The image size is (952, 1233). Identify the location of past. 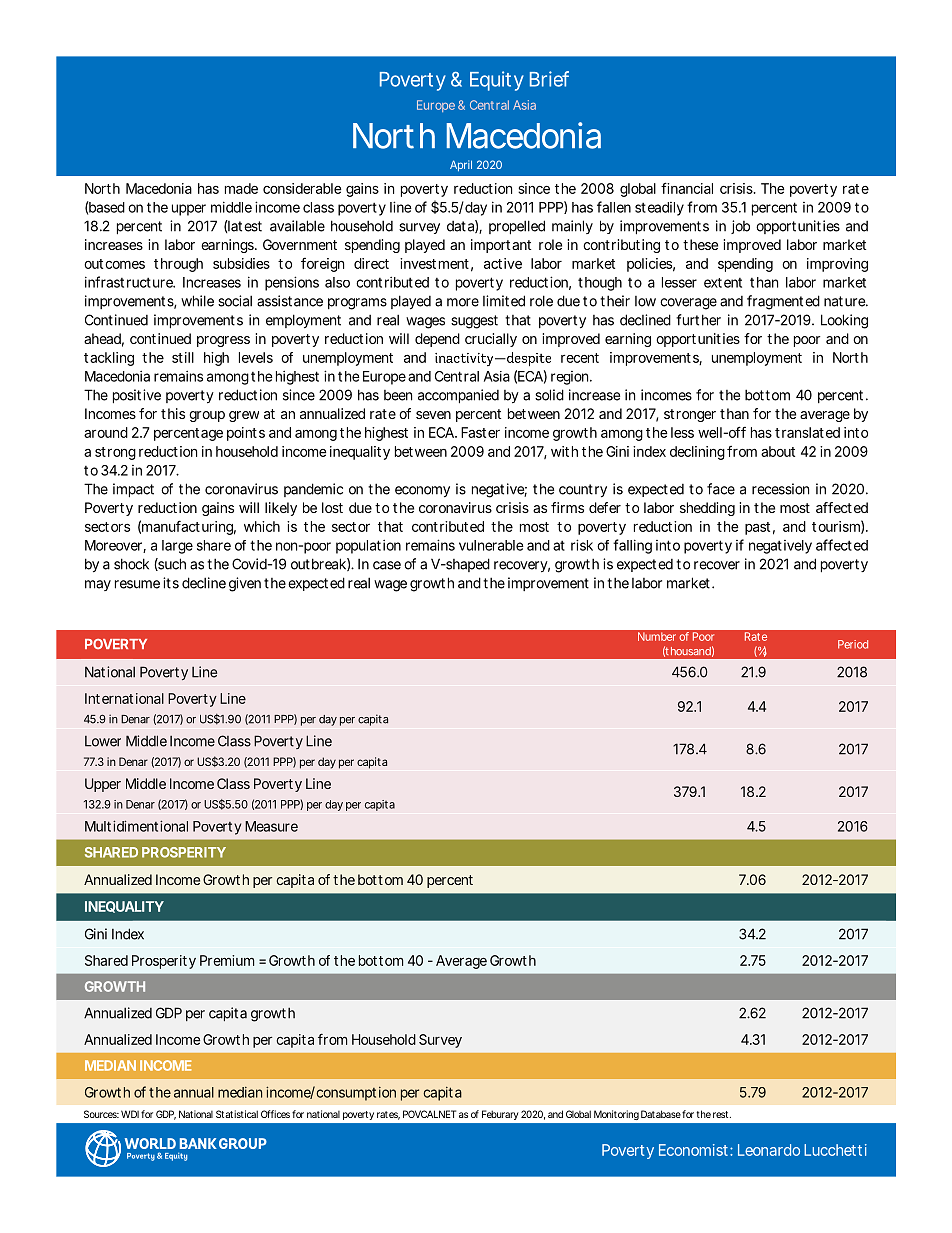
(757, 528).
